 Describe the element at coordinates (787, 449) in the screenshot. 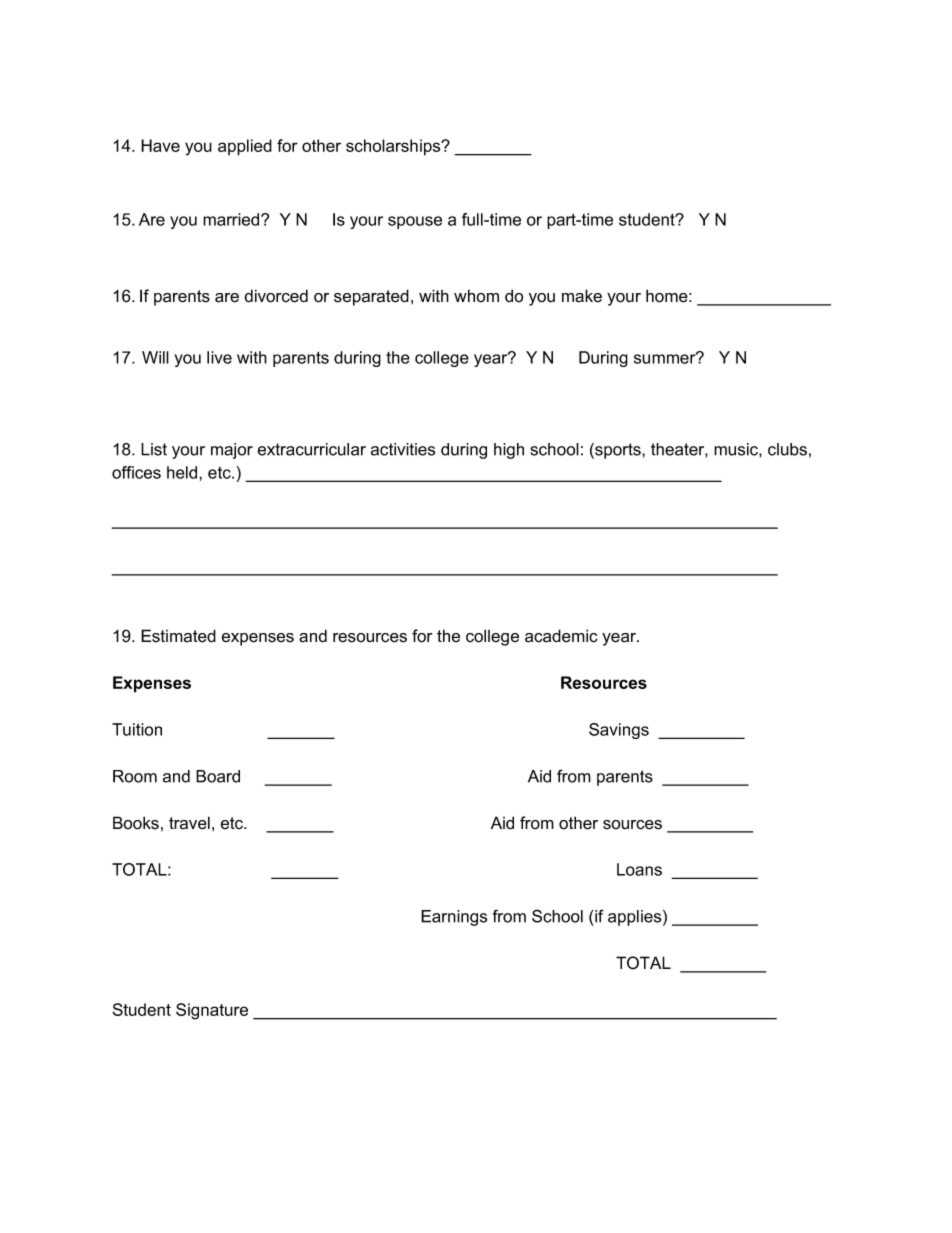

I see `clubs` at that location.
